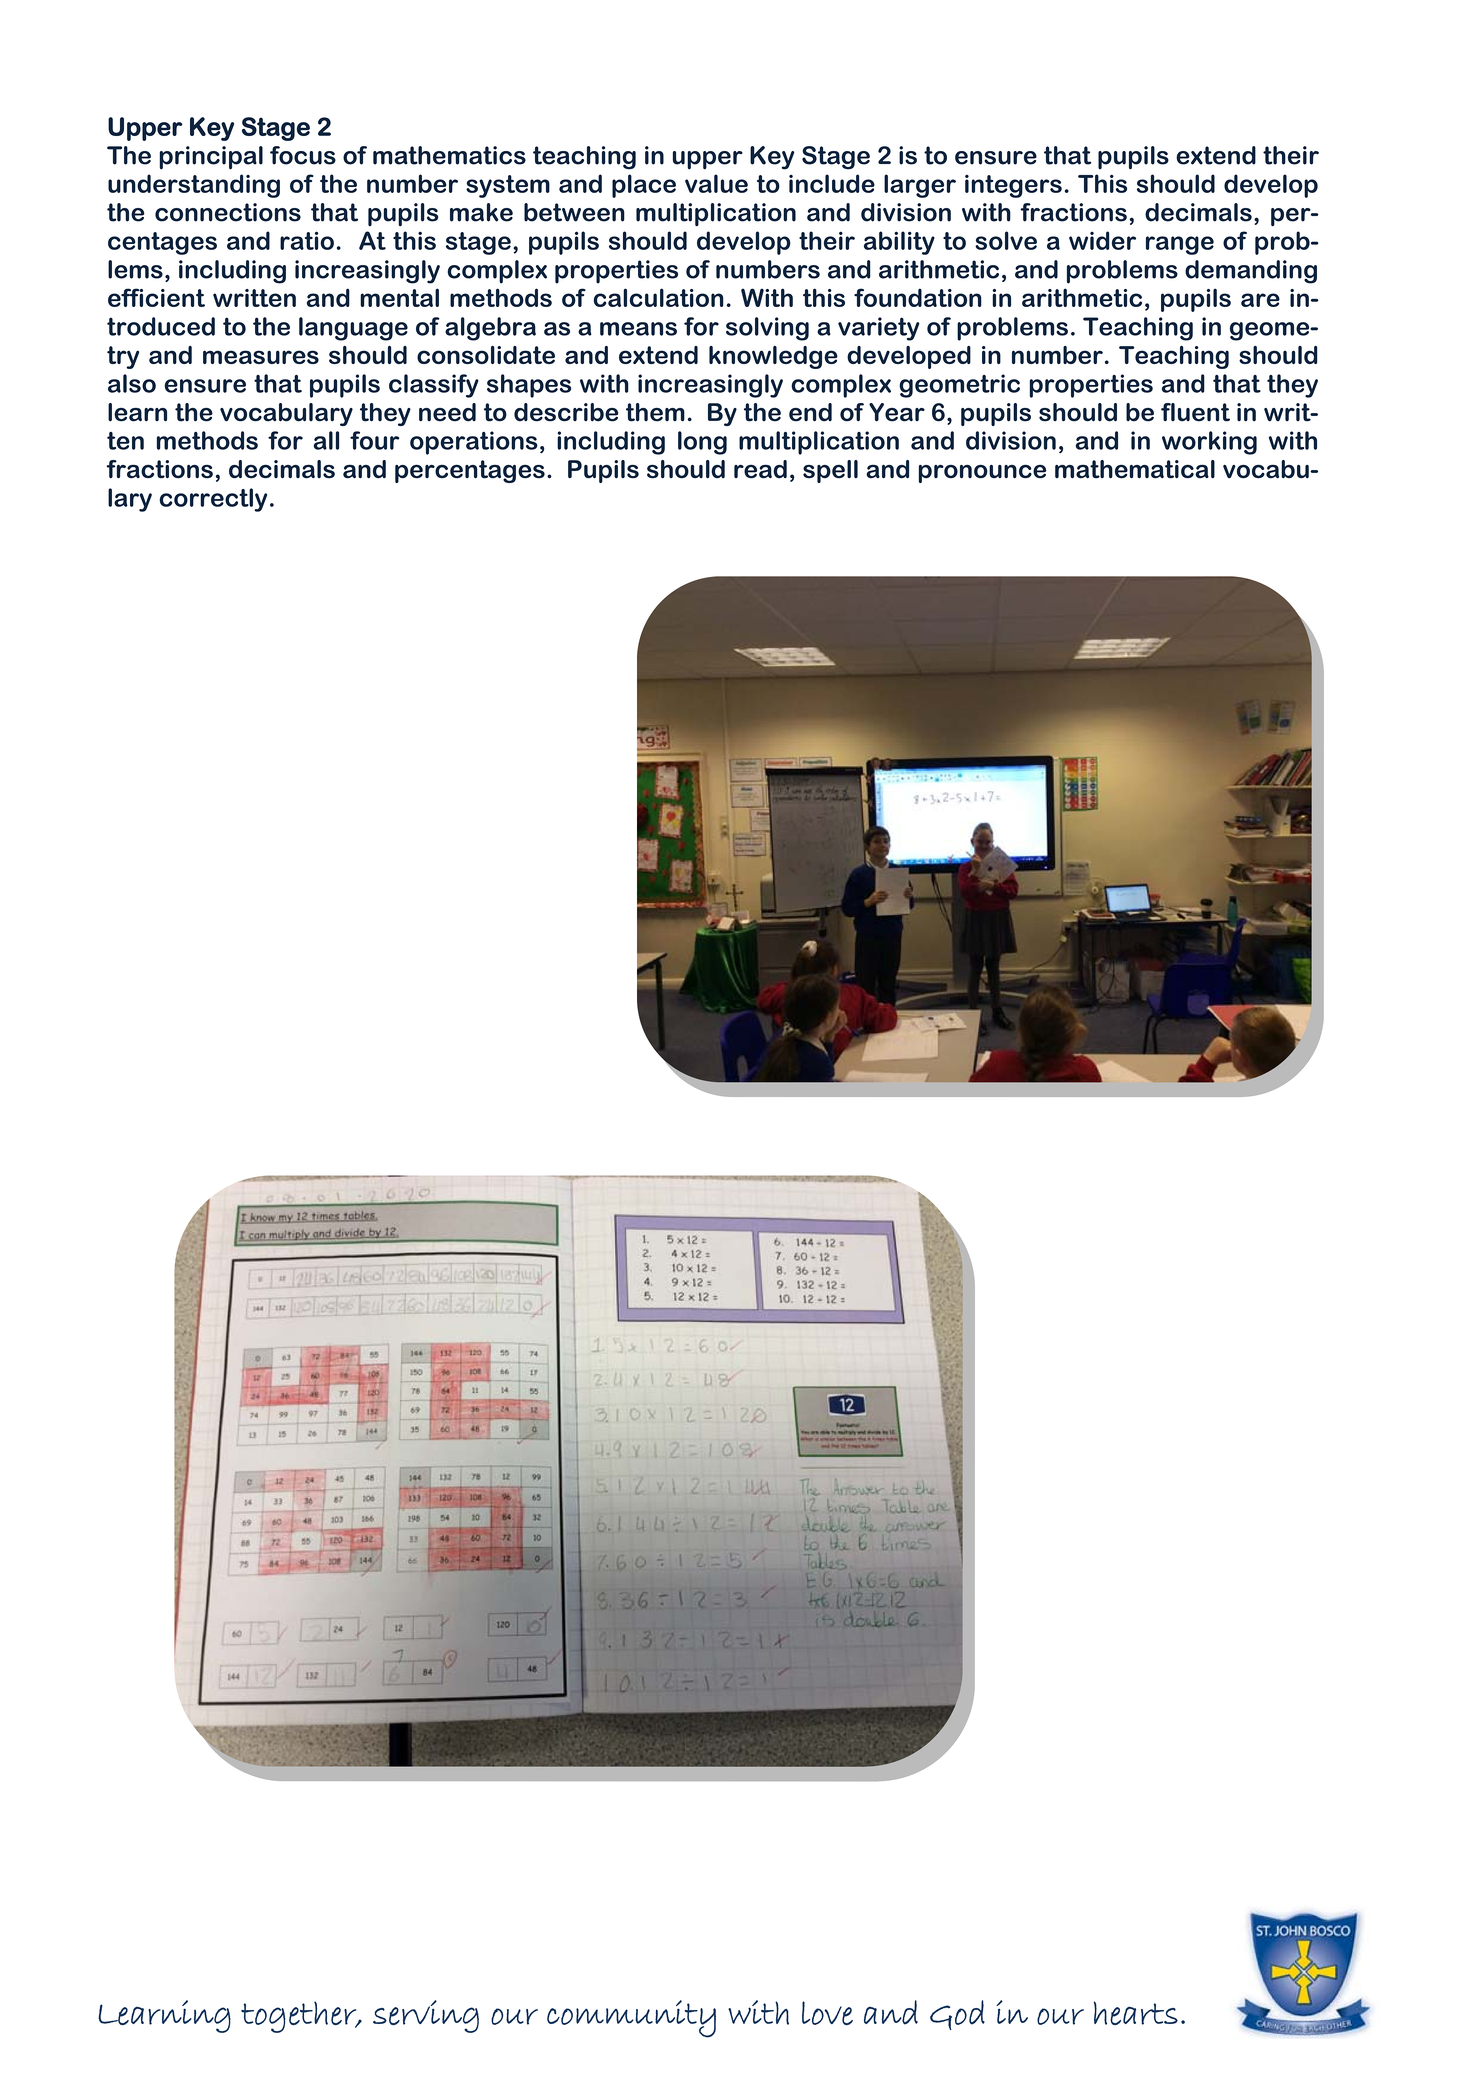 The height and width of the screenshot is (2076, 1467). I want to click on together, so click(300, 2017).
